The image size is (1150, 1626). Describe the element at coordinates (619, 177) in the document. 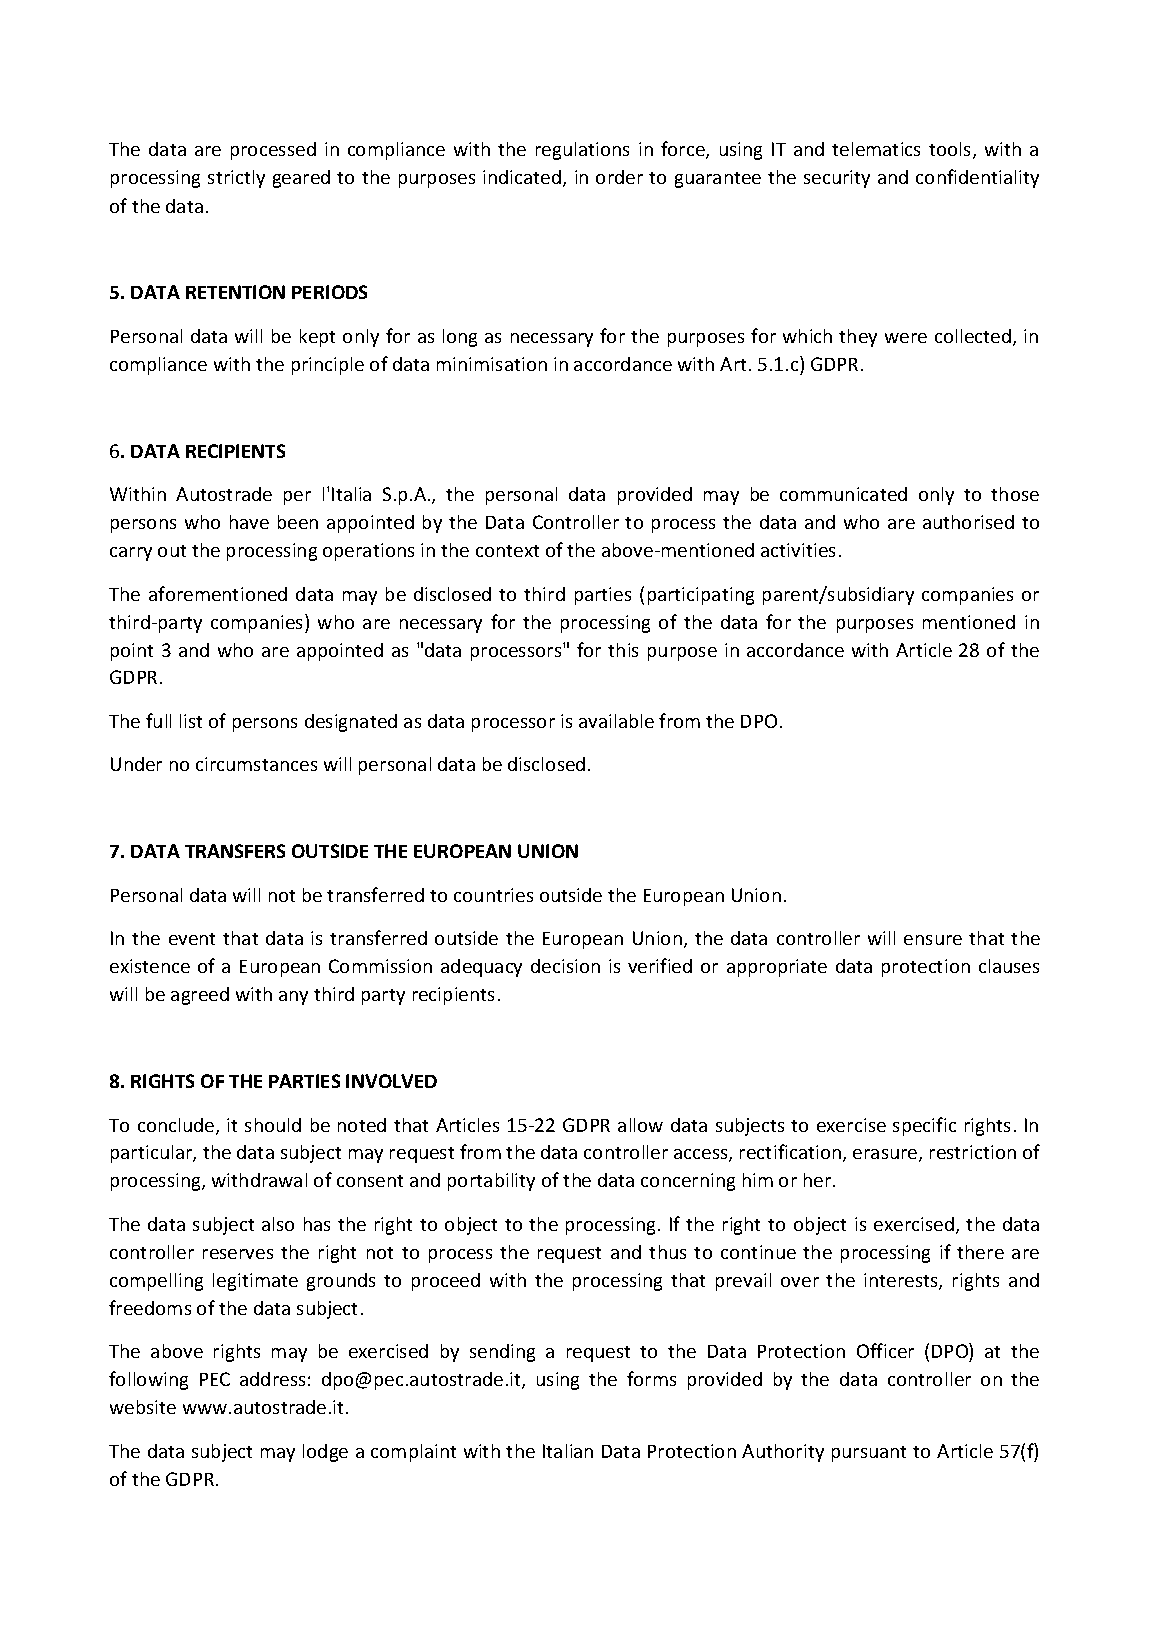

I see `order` at that location.
